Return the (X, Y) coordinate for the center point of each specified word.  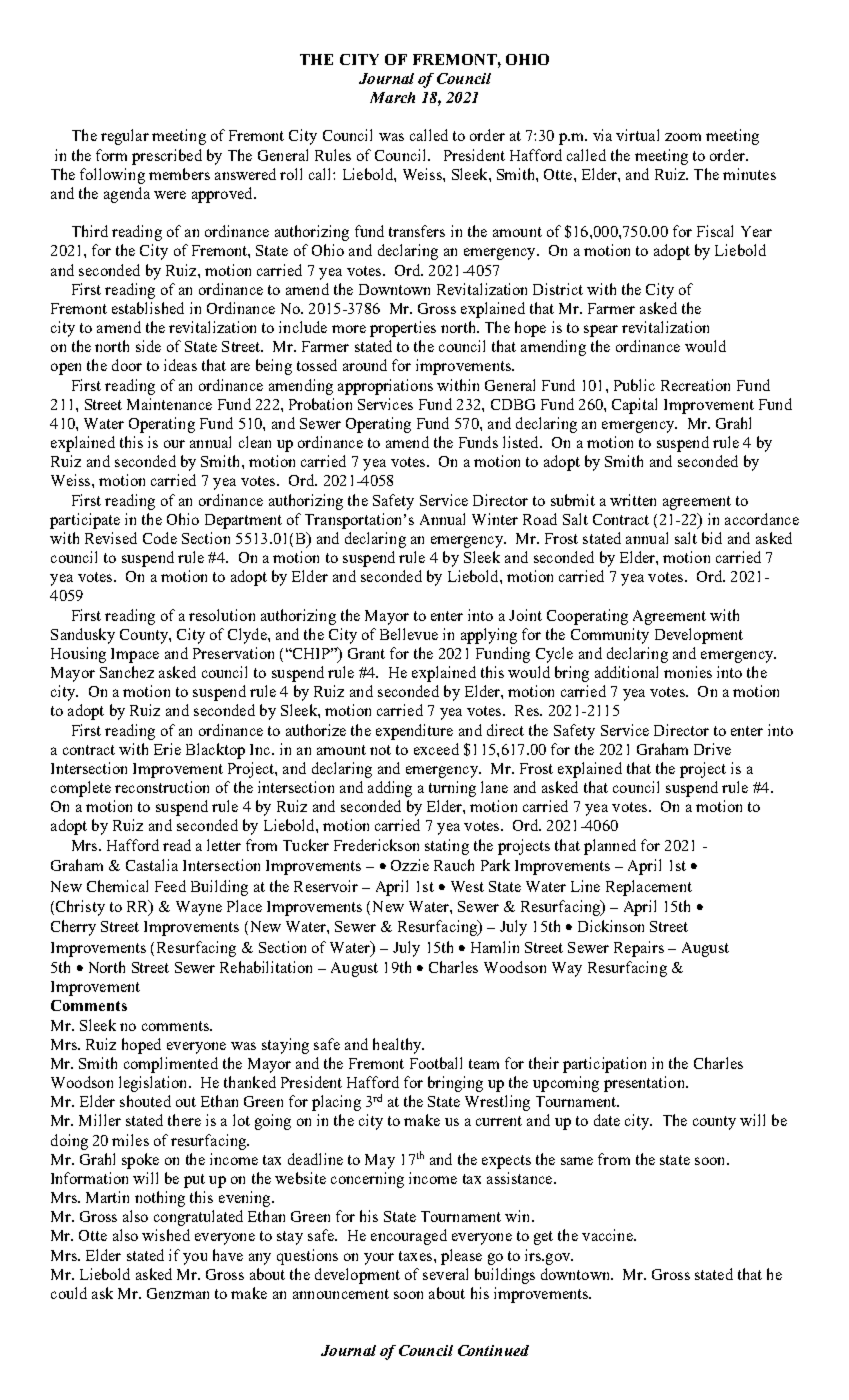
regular (125, 137)
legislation (154, 1084)
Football (436, 1063)
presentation (645, 1084)
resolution (222, 615)
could (69, 1293)
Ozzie (410, 865)
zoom (683, 137)
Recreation (695, 385)
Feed (170, 886)
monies (688, 672)
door (127, 365)
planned (610, 847)
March (392, 97)
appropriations (385, 387)
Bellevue (409, 634)
